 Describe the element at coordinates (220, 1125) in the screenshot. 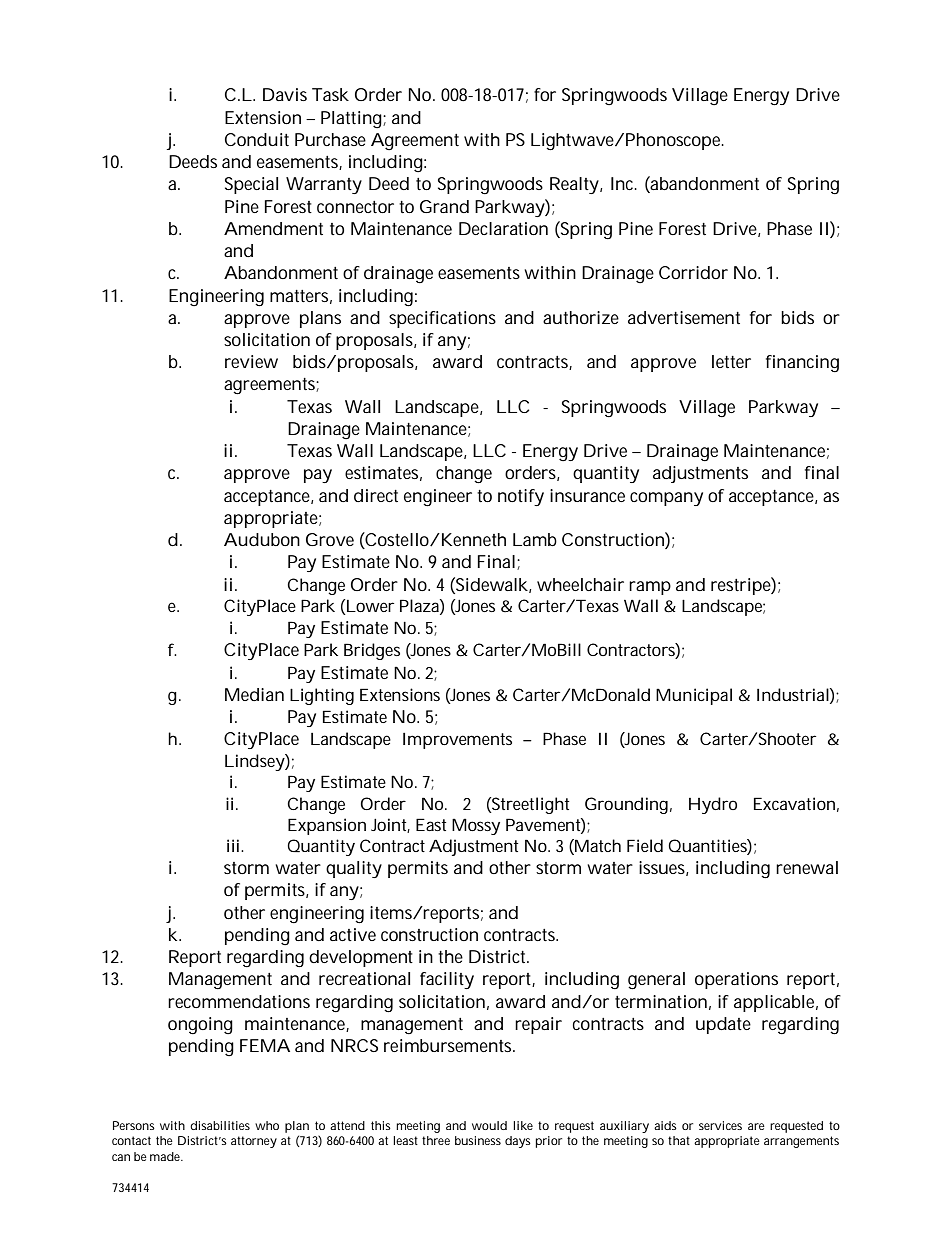

I see `disabilities` at that location.
